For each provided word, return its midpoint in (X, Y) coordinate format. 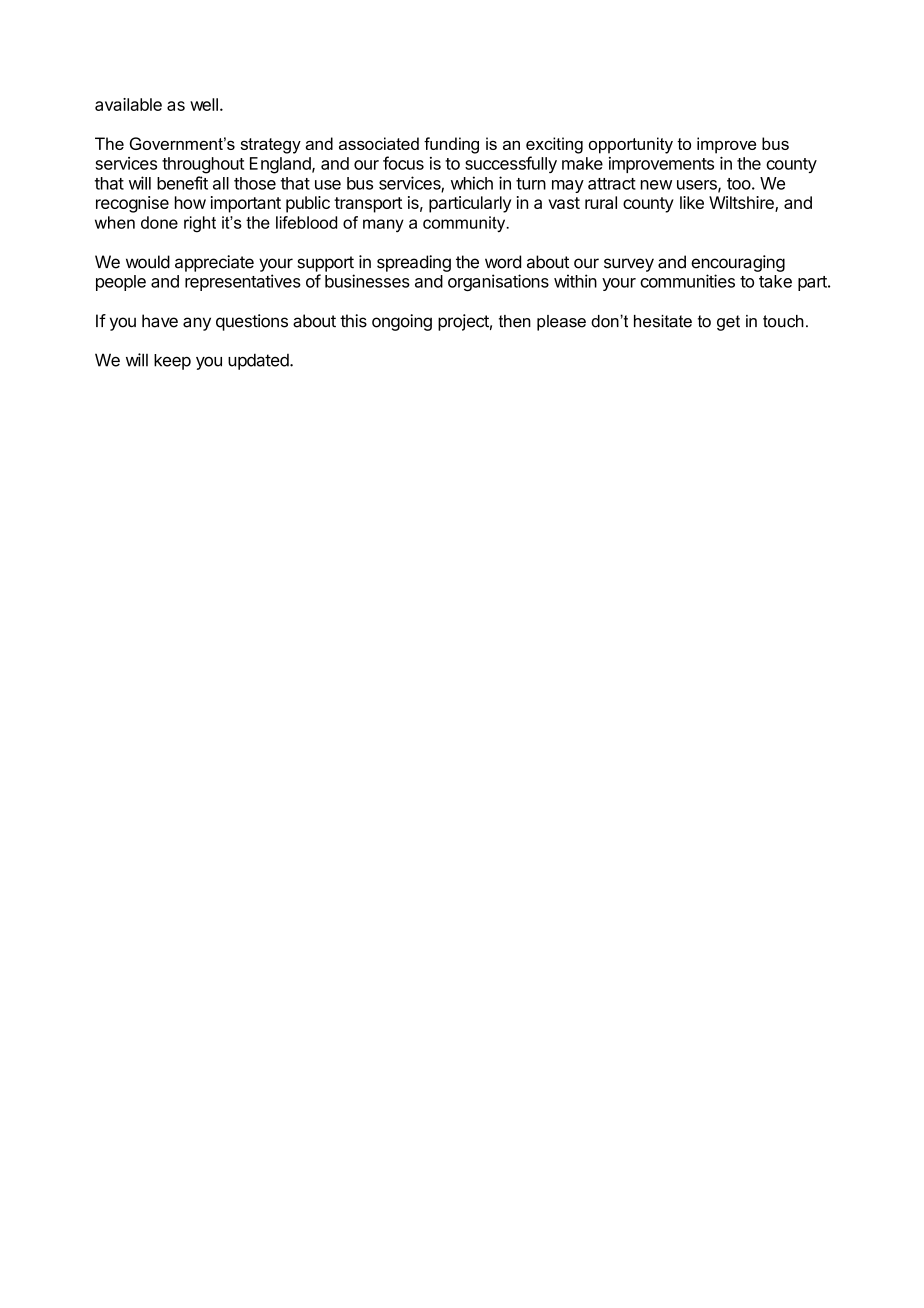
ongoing (402, 322)
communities (687, 281)
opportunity (631, 145)
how (190, 202)
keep (172, 362)
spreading (414, 263)
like (692, 202)
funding (451, 145)
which (472, 183)
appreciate (214, 263)
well (204, 104)
